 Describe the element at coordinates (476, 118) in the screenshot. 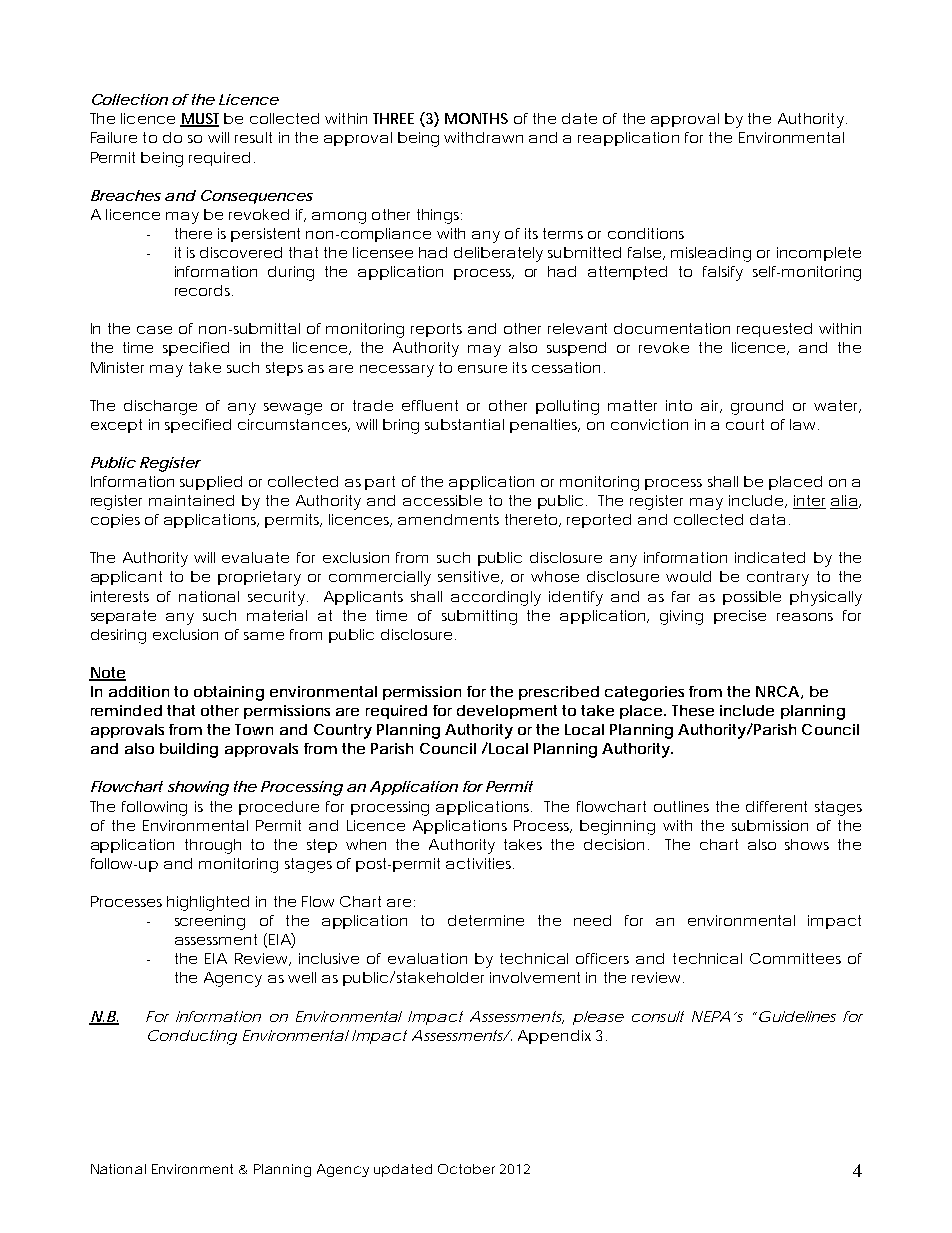

I see `MONTHS` at that location.
